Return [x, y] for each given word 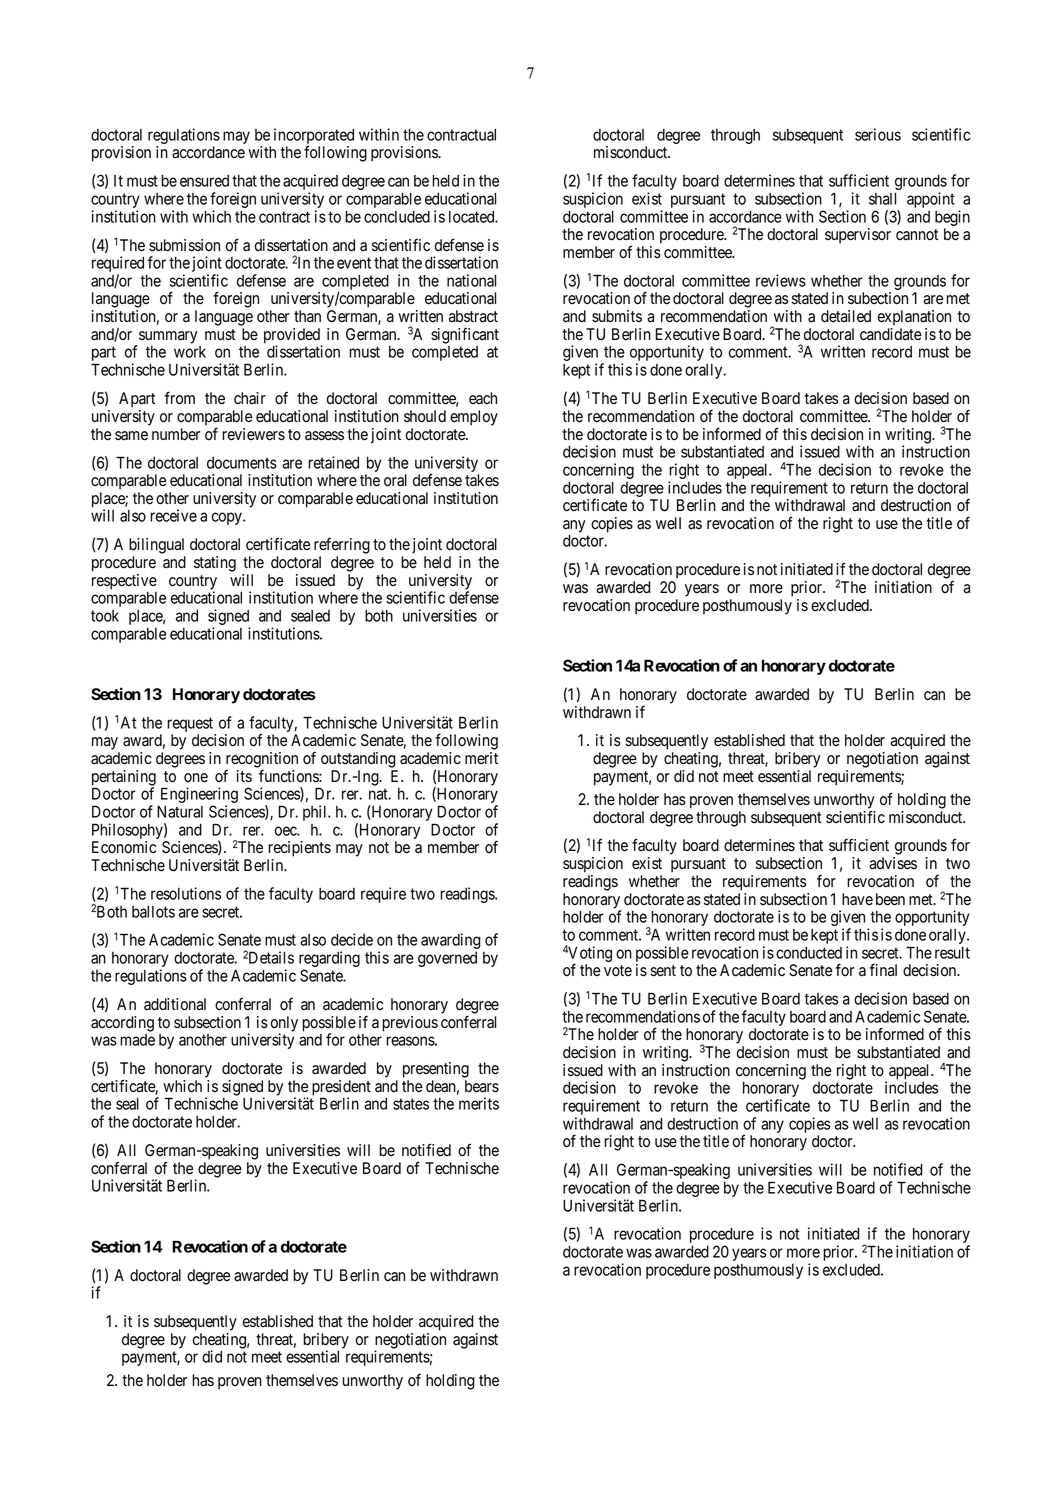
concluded [397, 216]
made [137, 1040]
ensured [204, 181]
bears [482, 1086]
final [883, 970]
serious [878, 134]
